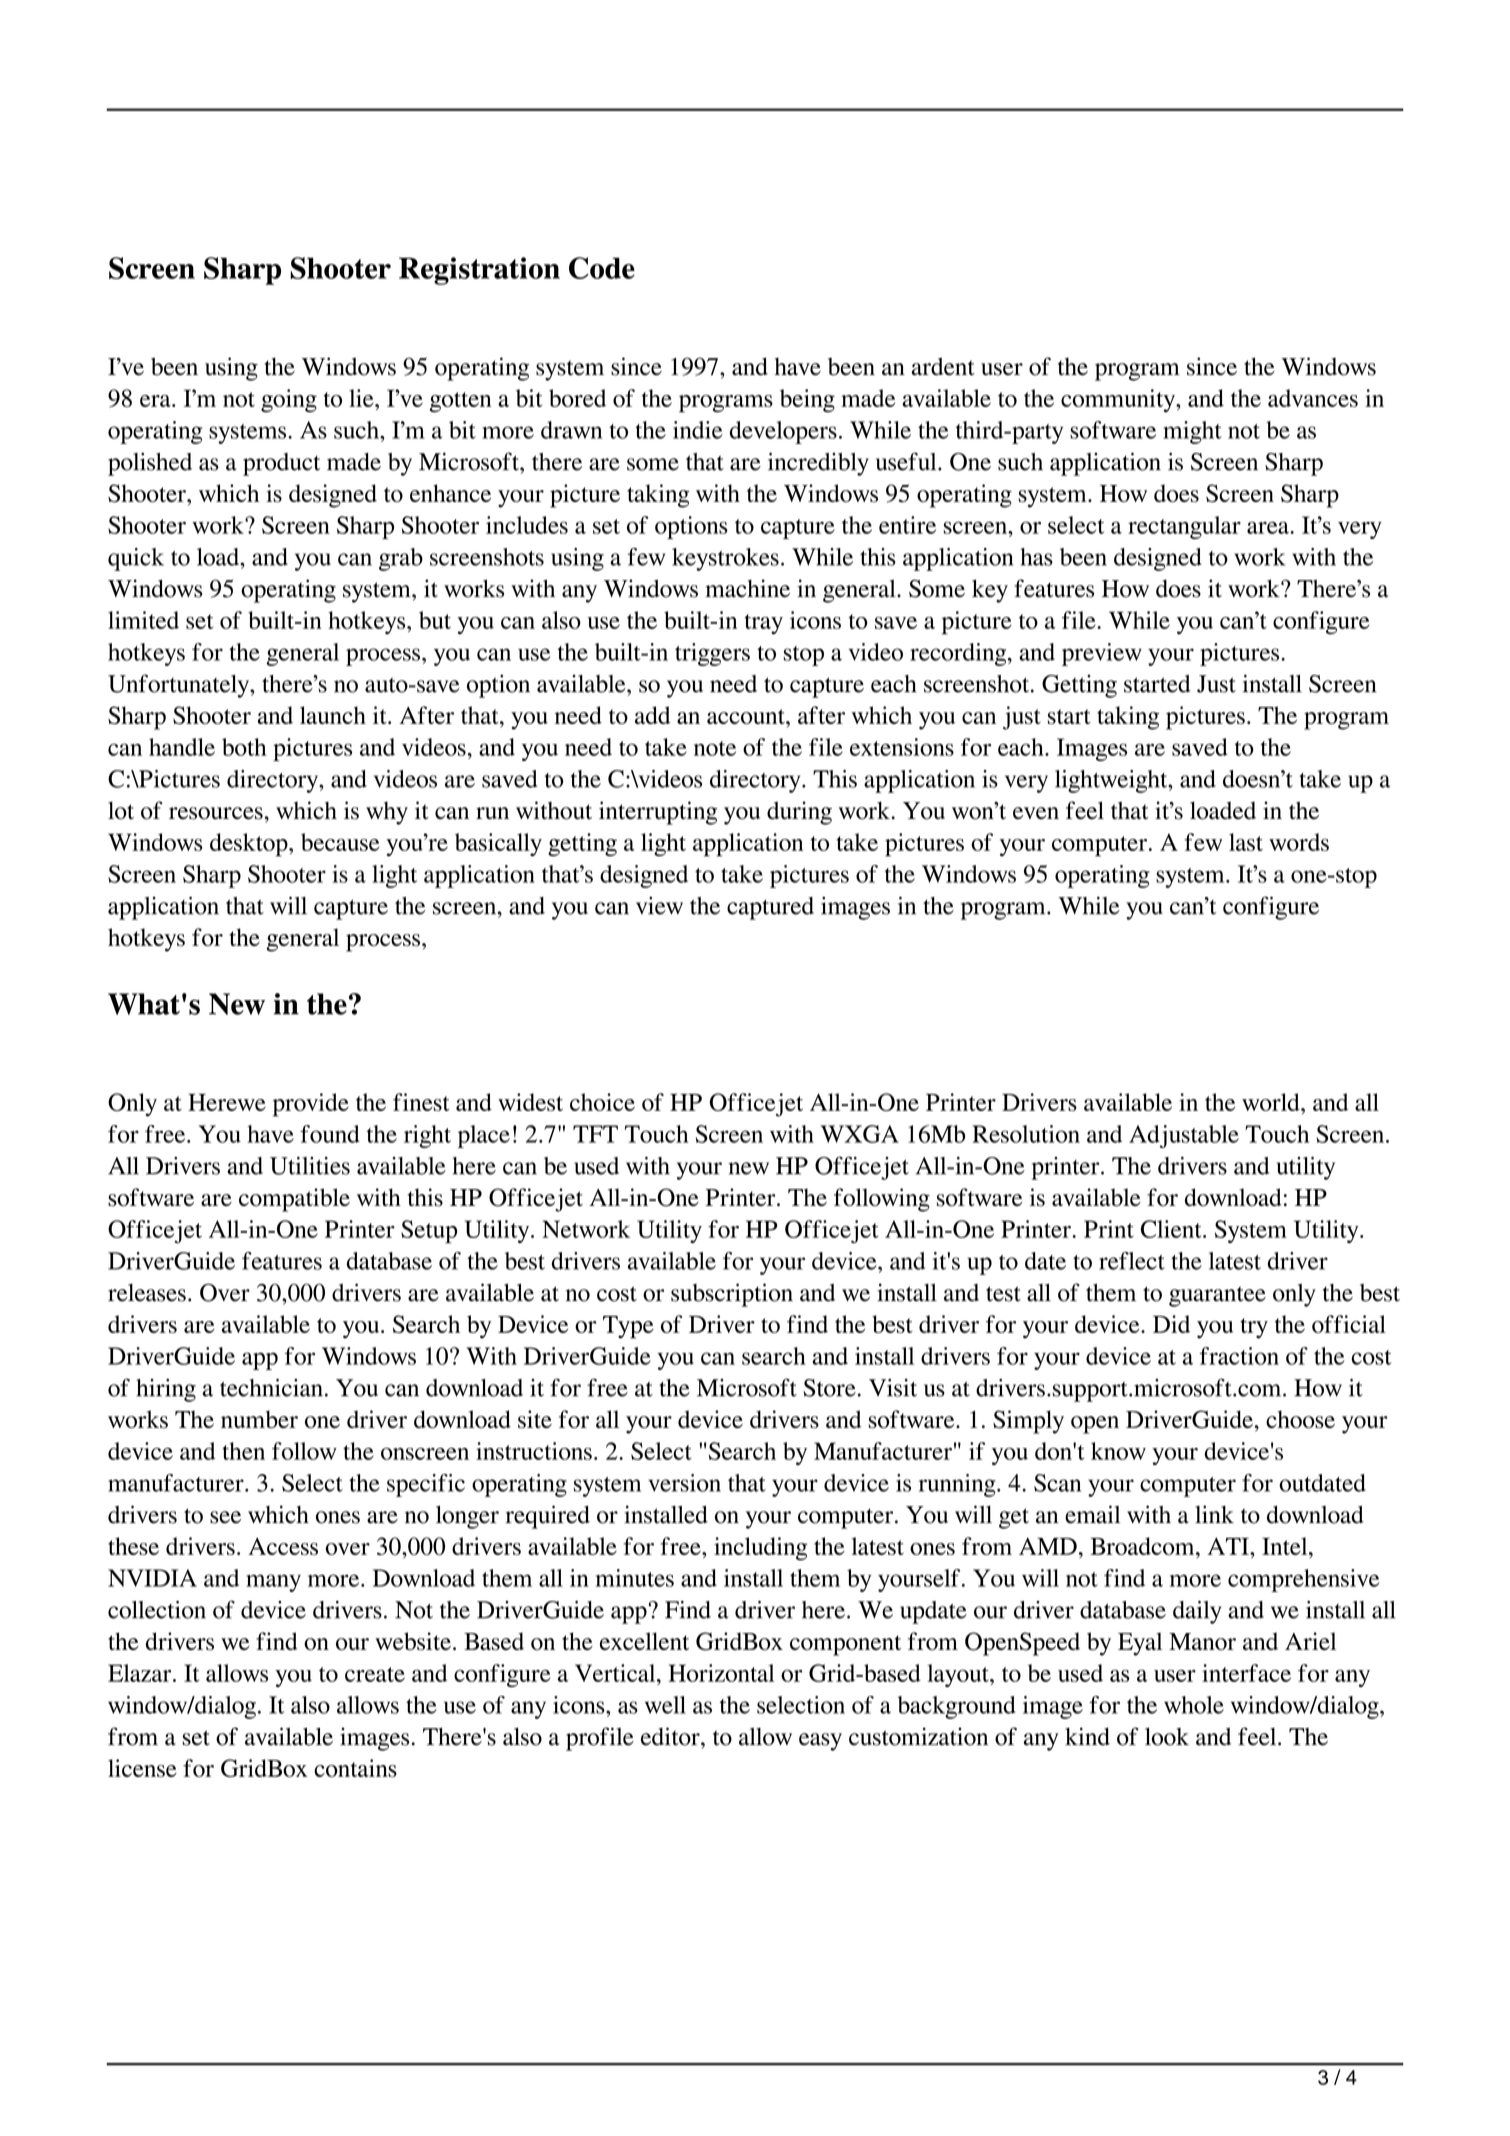  What do you see at coordinates (289, 401) in the image?
I see `going` at bounding box center [289, 401].
